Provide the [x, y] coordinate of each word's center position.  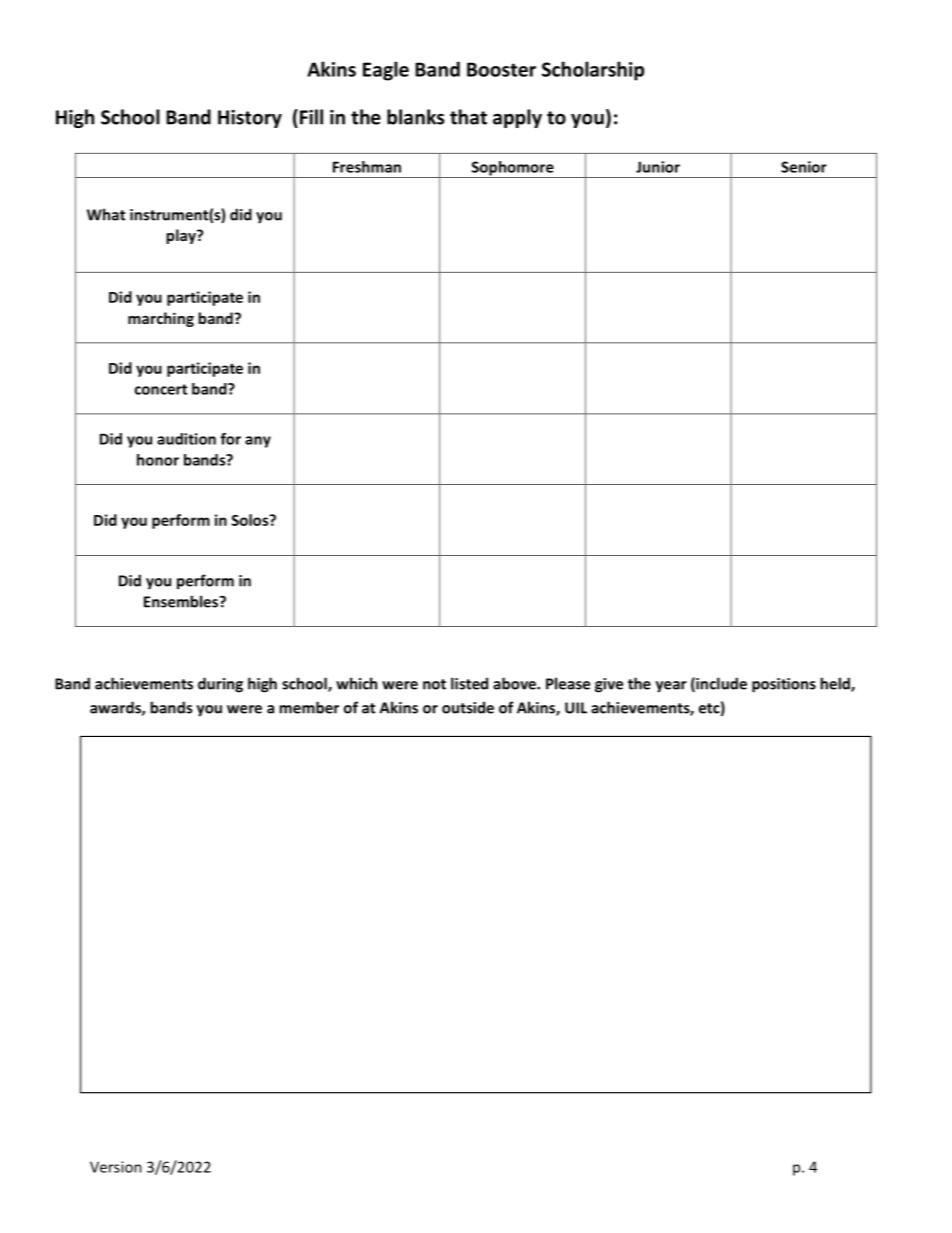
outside [468, 707]
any [258, 442]
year [671, 687]
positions [784, 685]
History [250, 119]
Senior [804, 167]
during [220, 685]
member [309, 707]
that [468, 117]
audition [186, 439]
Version [116, 1167]
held [836, 684]
